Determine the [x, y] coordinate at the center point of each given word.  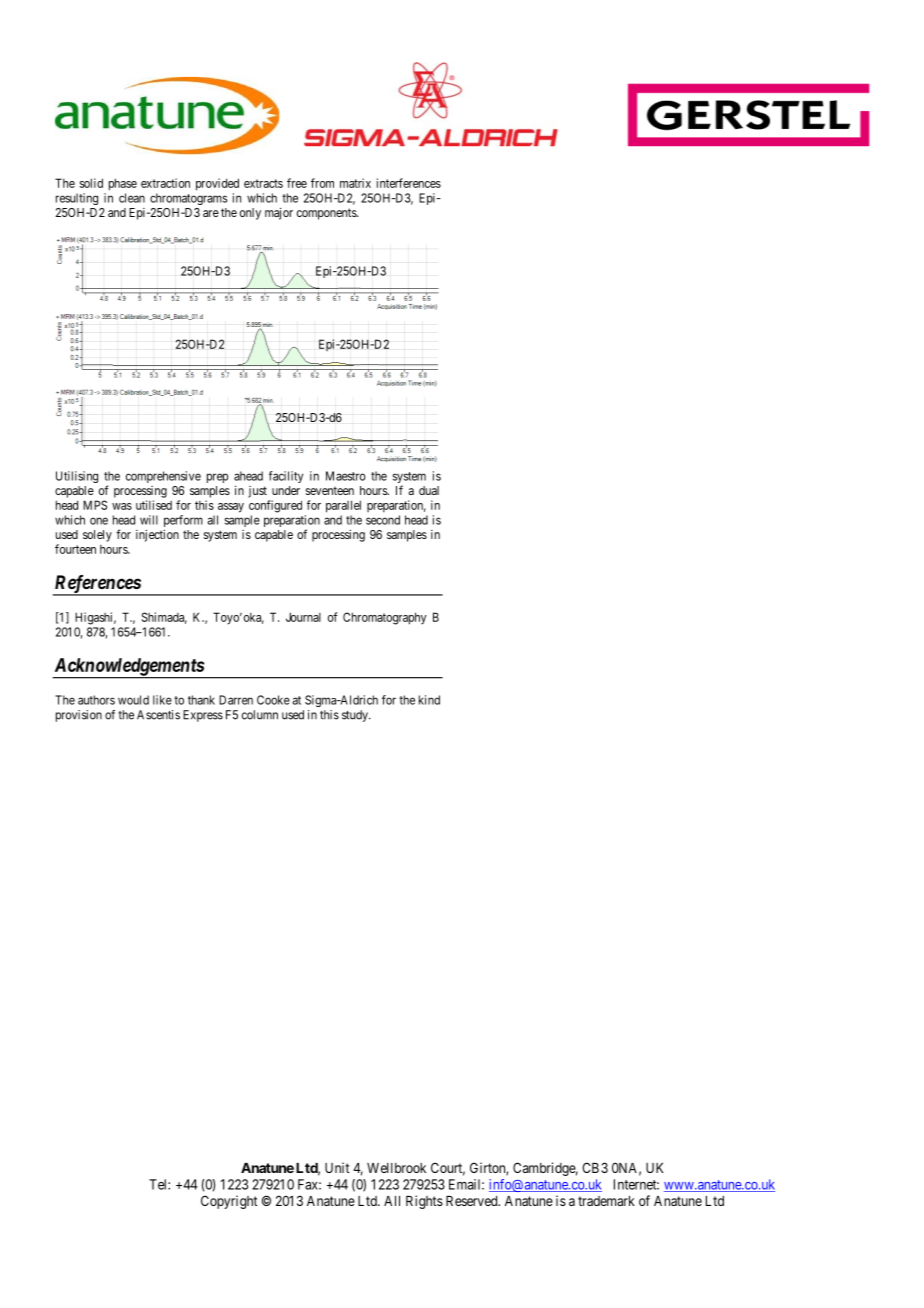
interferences [409, 183]
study [356, 716]
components [327, 214]
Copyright [229, 1202]
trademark [606, 1201]
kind [429, 700]
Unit [337, 1167]
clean [132, 198]
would [133, 700]
